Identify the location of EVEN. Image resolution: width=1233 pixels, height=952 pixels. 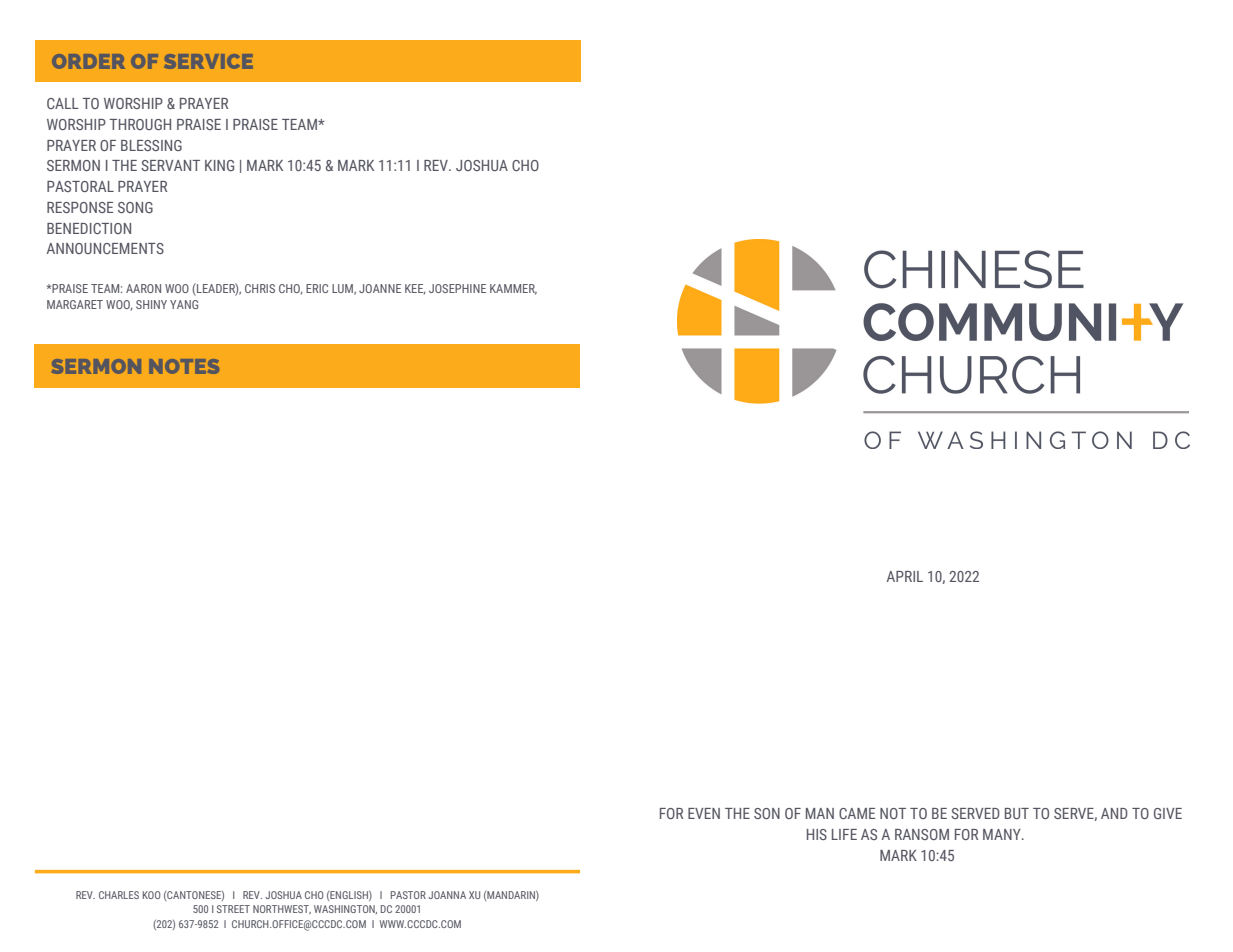
(704, 813).
